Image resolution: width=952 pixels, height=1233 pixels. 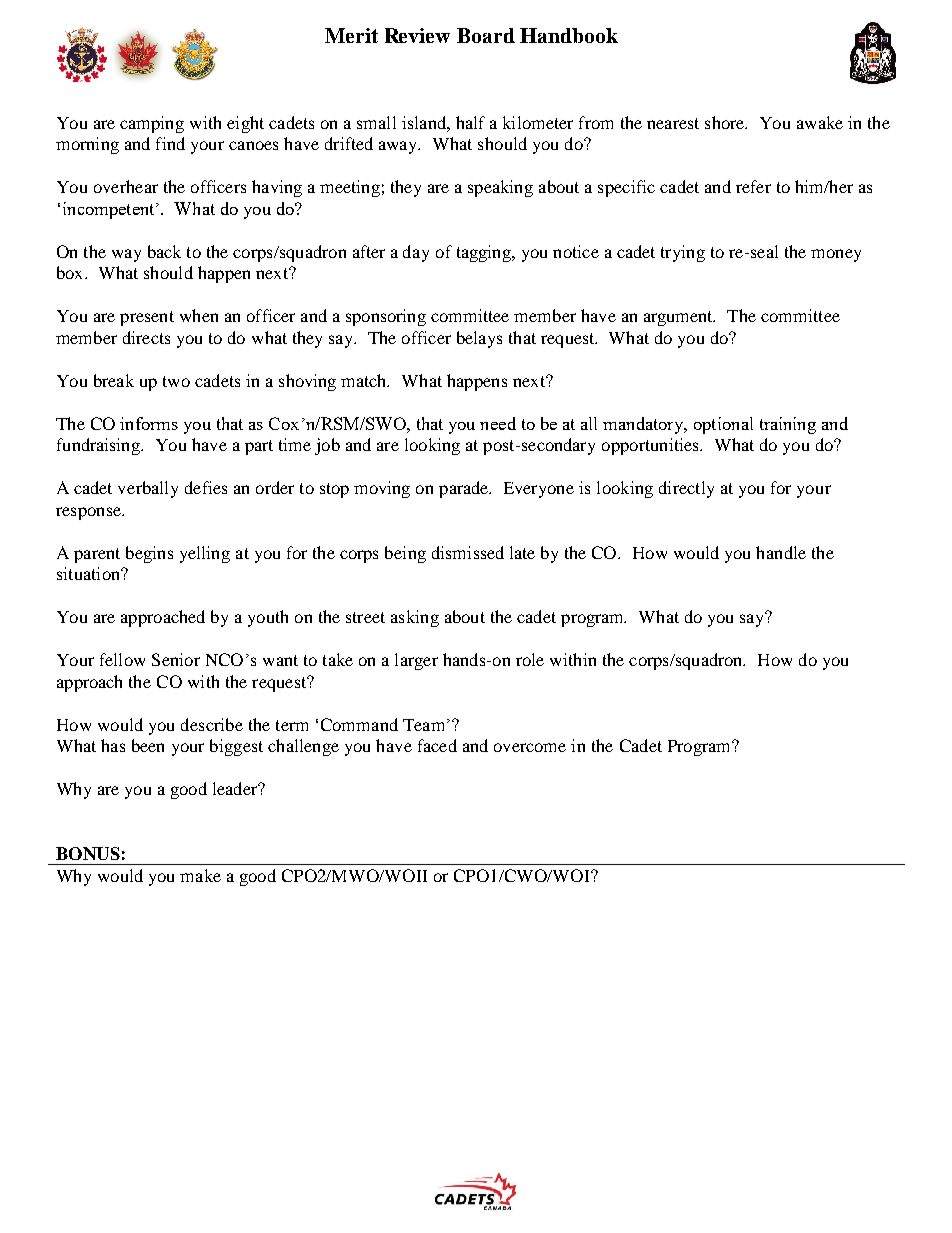 I want to click on begins, so click(x=149, y=554).
